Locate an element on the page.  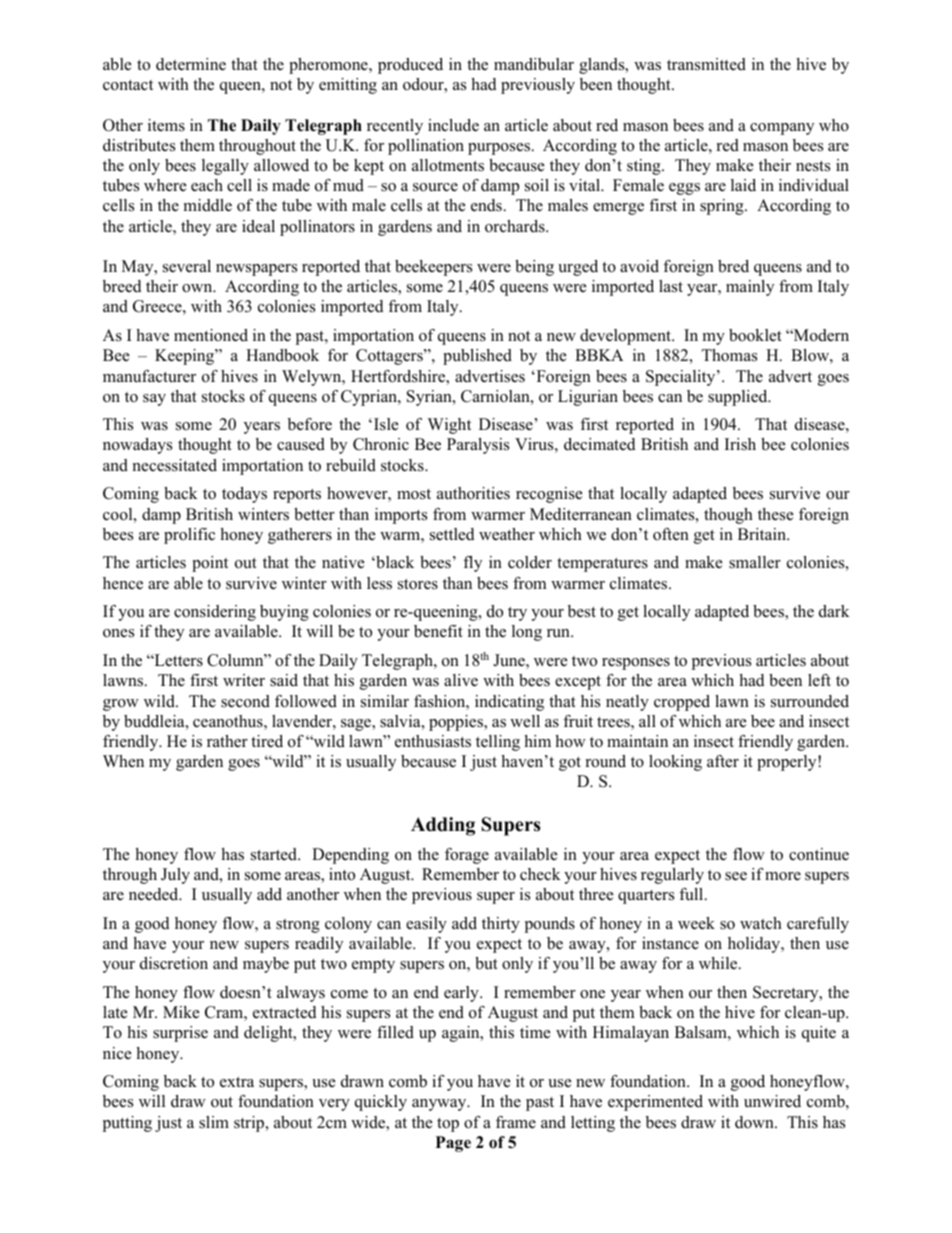
slim is located at coordinates (214, 1122).
